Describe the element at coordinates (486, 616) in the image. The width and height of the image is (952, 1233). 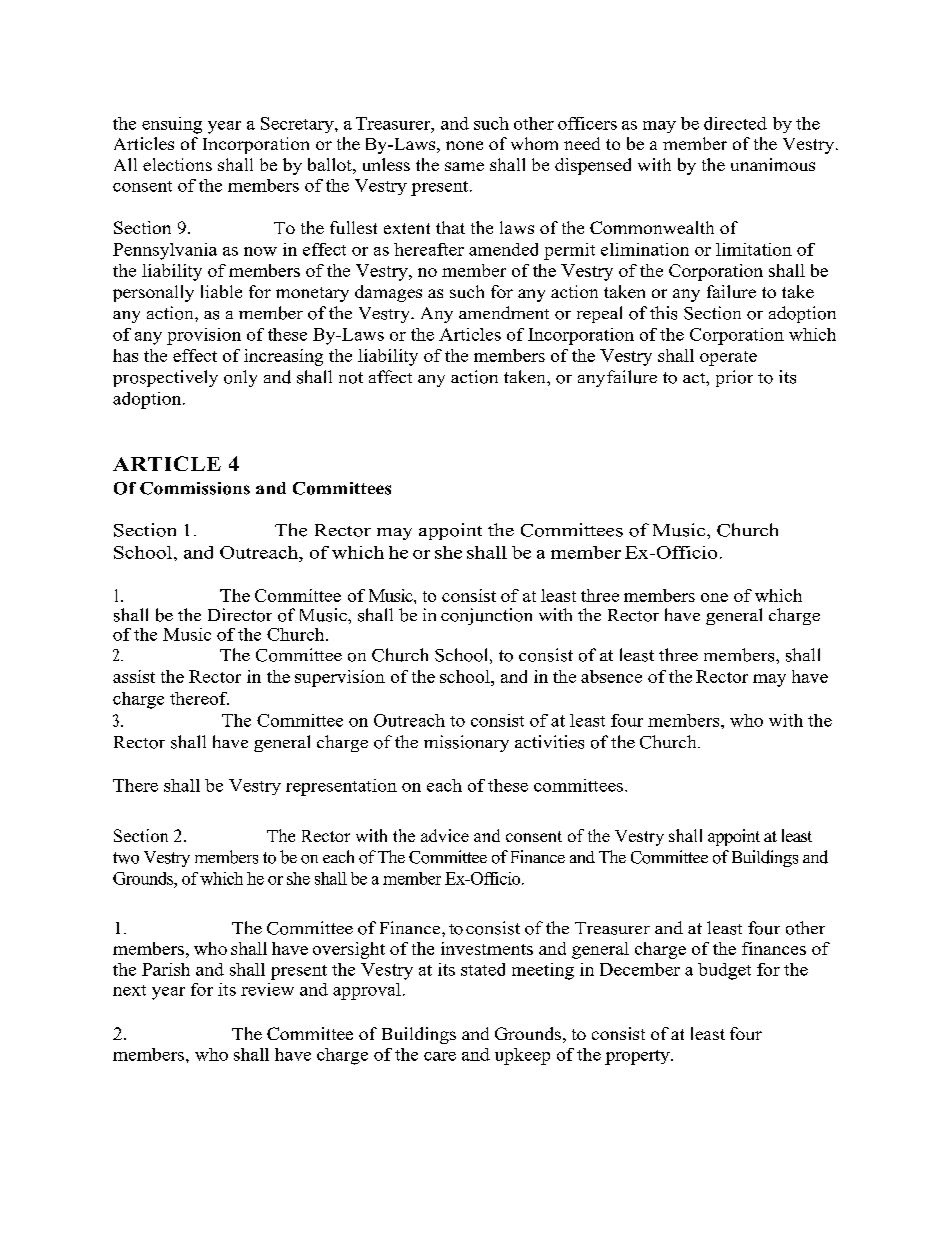
I see `conjunction` at that location.
